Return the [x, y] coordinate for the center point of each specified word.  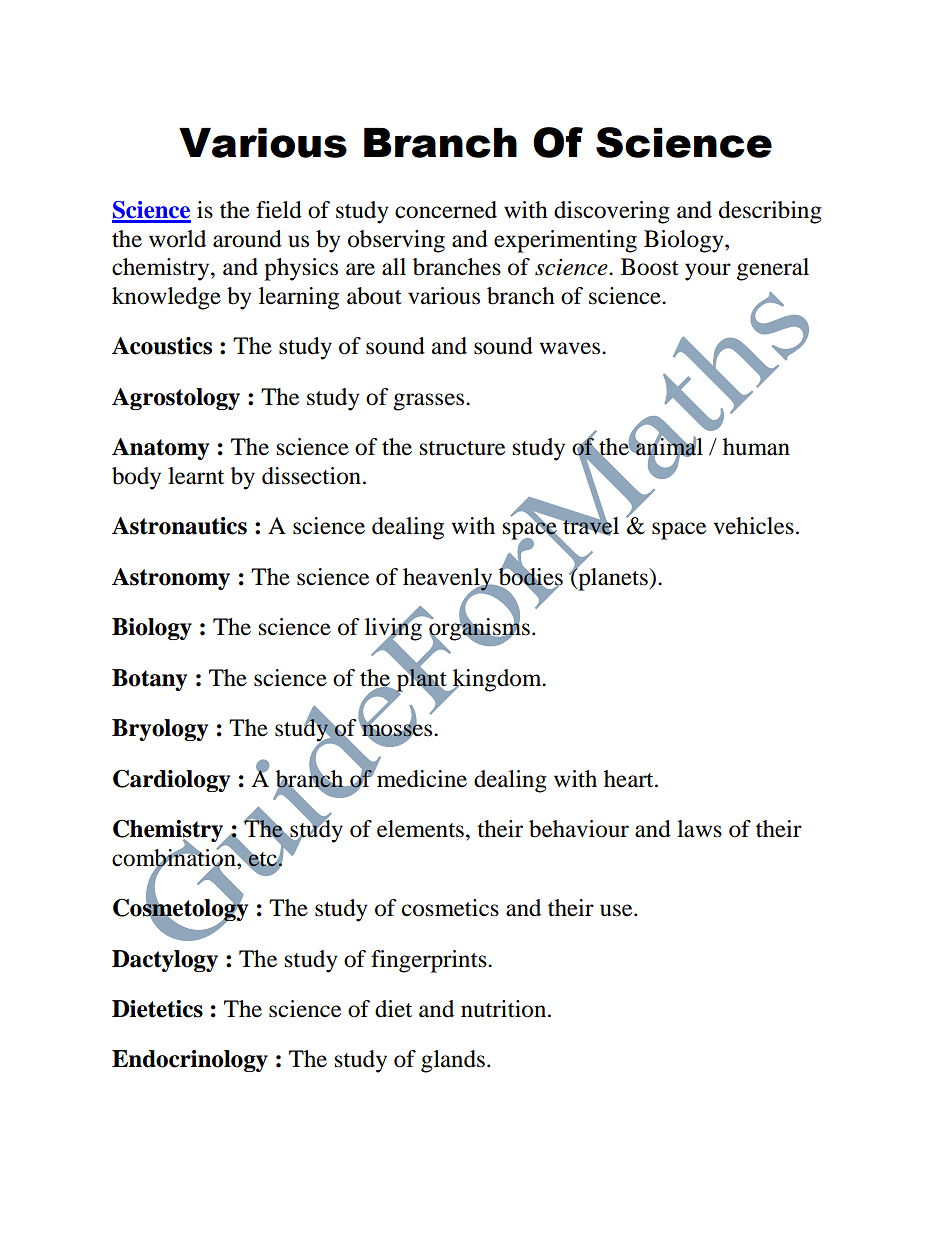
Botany [149, 680]
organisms [478, 629]
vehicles [753, 526]
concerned [446, 210]
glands [453, 1061]
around [247, 239]
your [708, 272]
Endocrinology [190, 1061]
